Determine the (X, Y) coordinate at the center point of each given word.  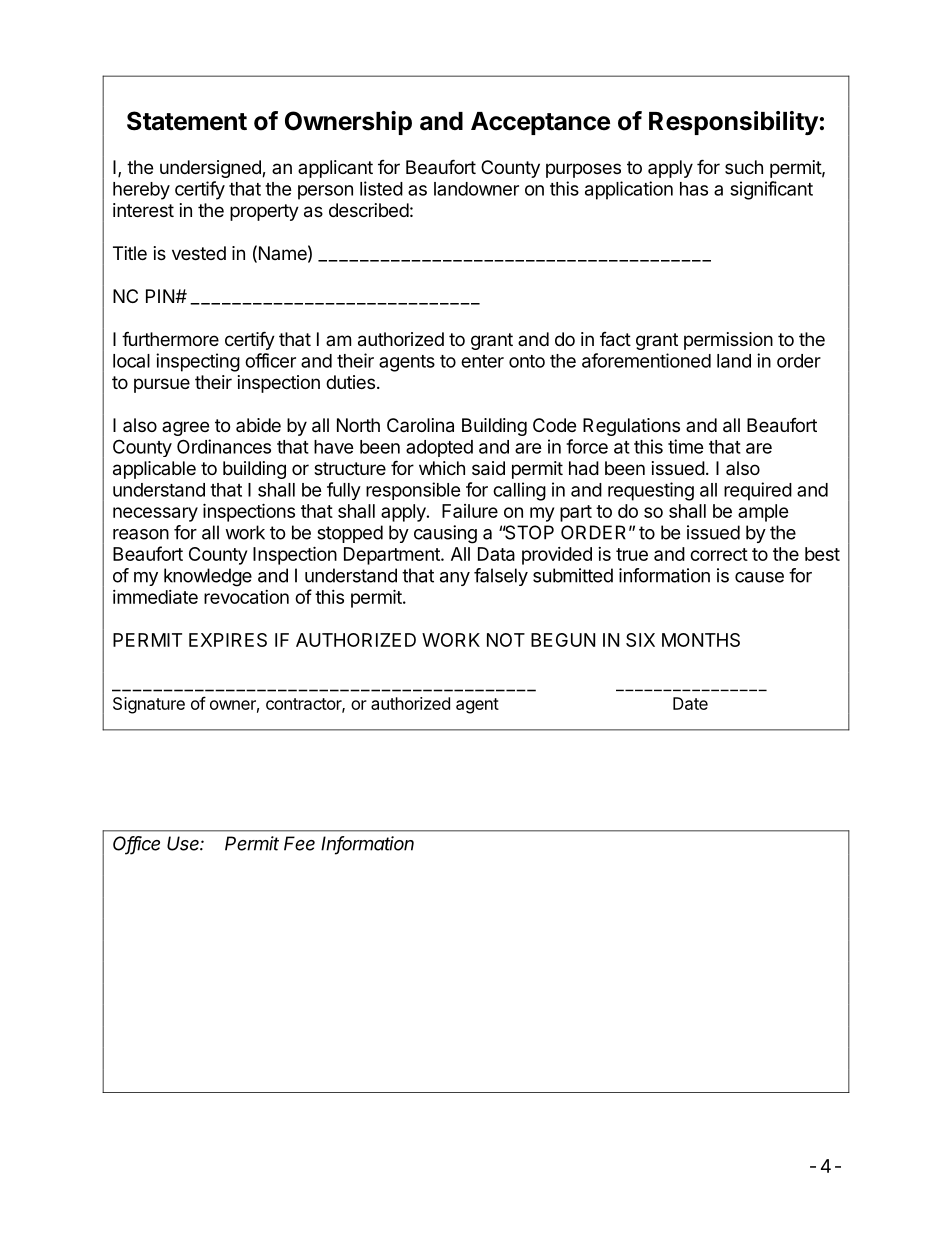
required (758, 491)
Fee (299, 843)
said (488, 468)
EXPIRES (228, 640)
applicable (154, 470)
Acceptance (540, 123)
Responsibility (733, 123)
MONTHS (701, 640)
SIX (640, 640)
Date (690, 703)
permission (728, 341)
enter (482, 361)
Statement (187, 121)
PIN (161, 296)
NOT (506, 640)
